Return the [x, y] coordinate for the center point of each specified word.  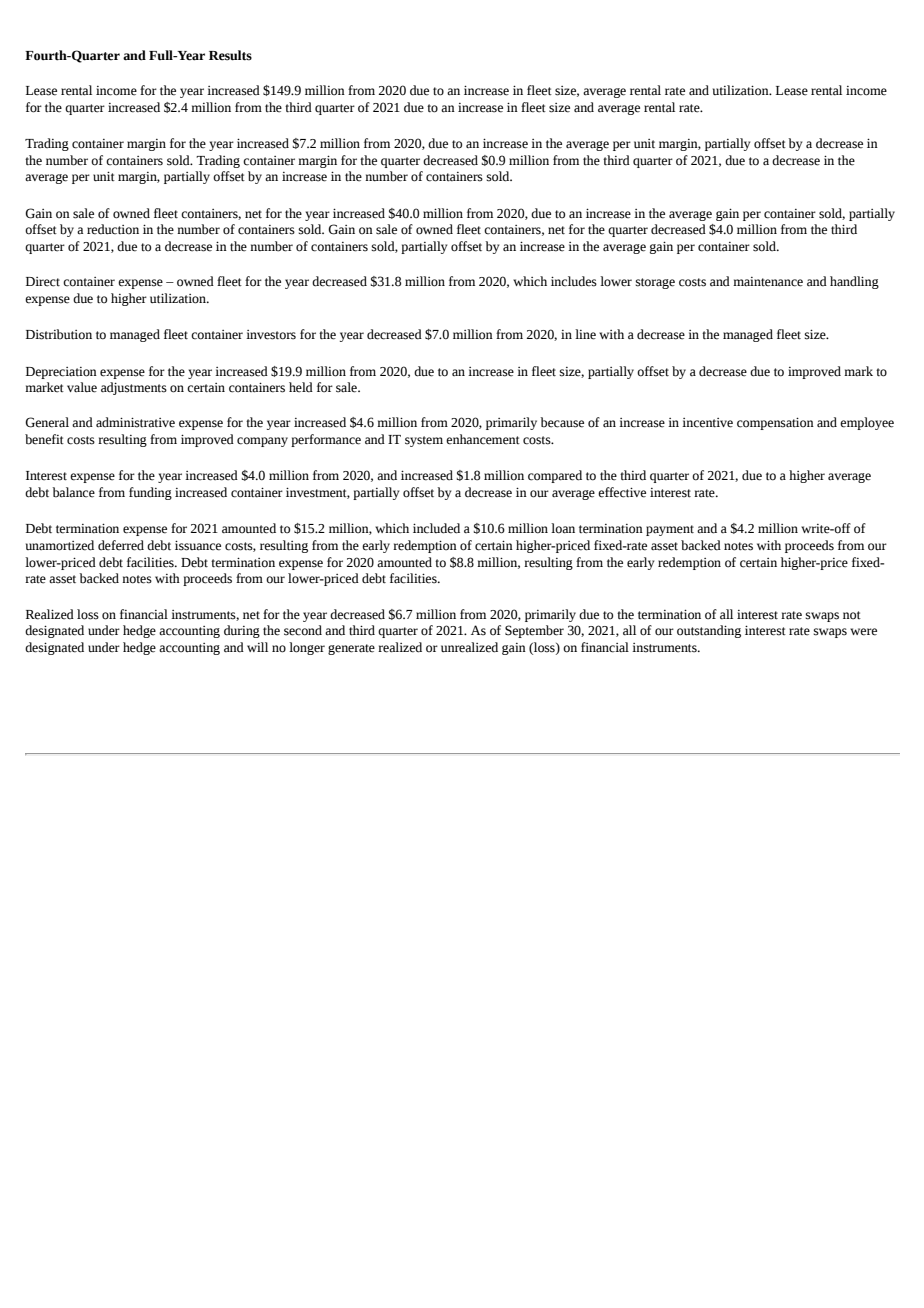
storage [655, 283]
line [585, 334]
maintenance [768, 282]
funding [150, 493]
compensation [775, 423]
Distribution [59, 334]
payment [670, 530]
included [436, 528]
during [242, 631]
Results [230, 55]
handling [854, 282]
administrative [135, 422]
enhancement [483, 439]
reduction [113, 229]
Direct [43, 282]
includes [574, 281]
